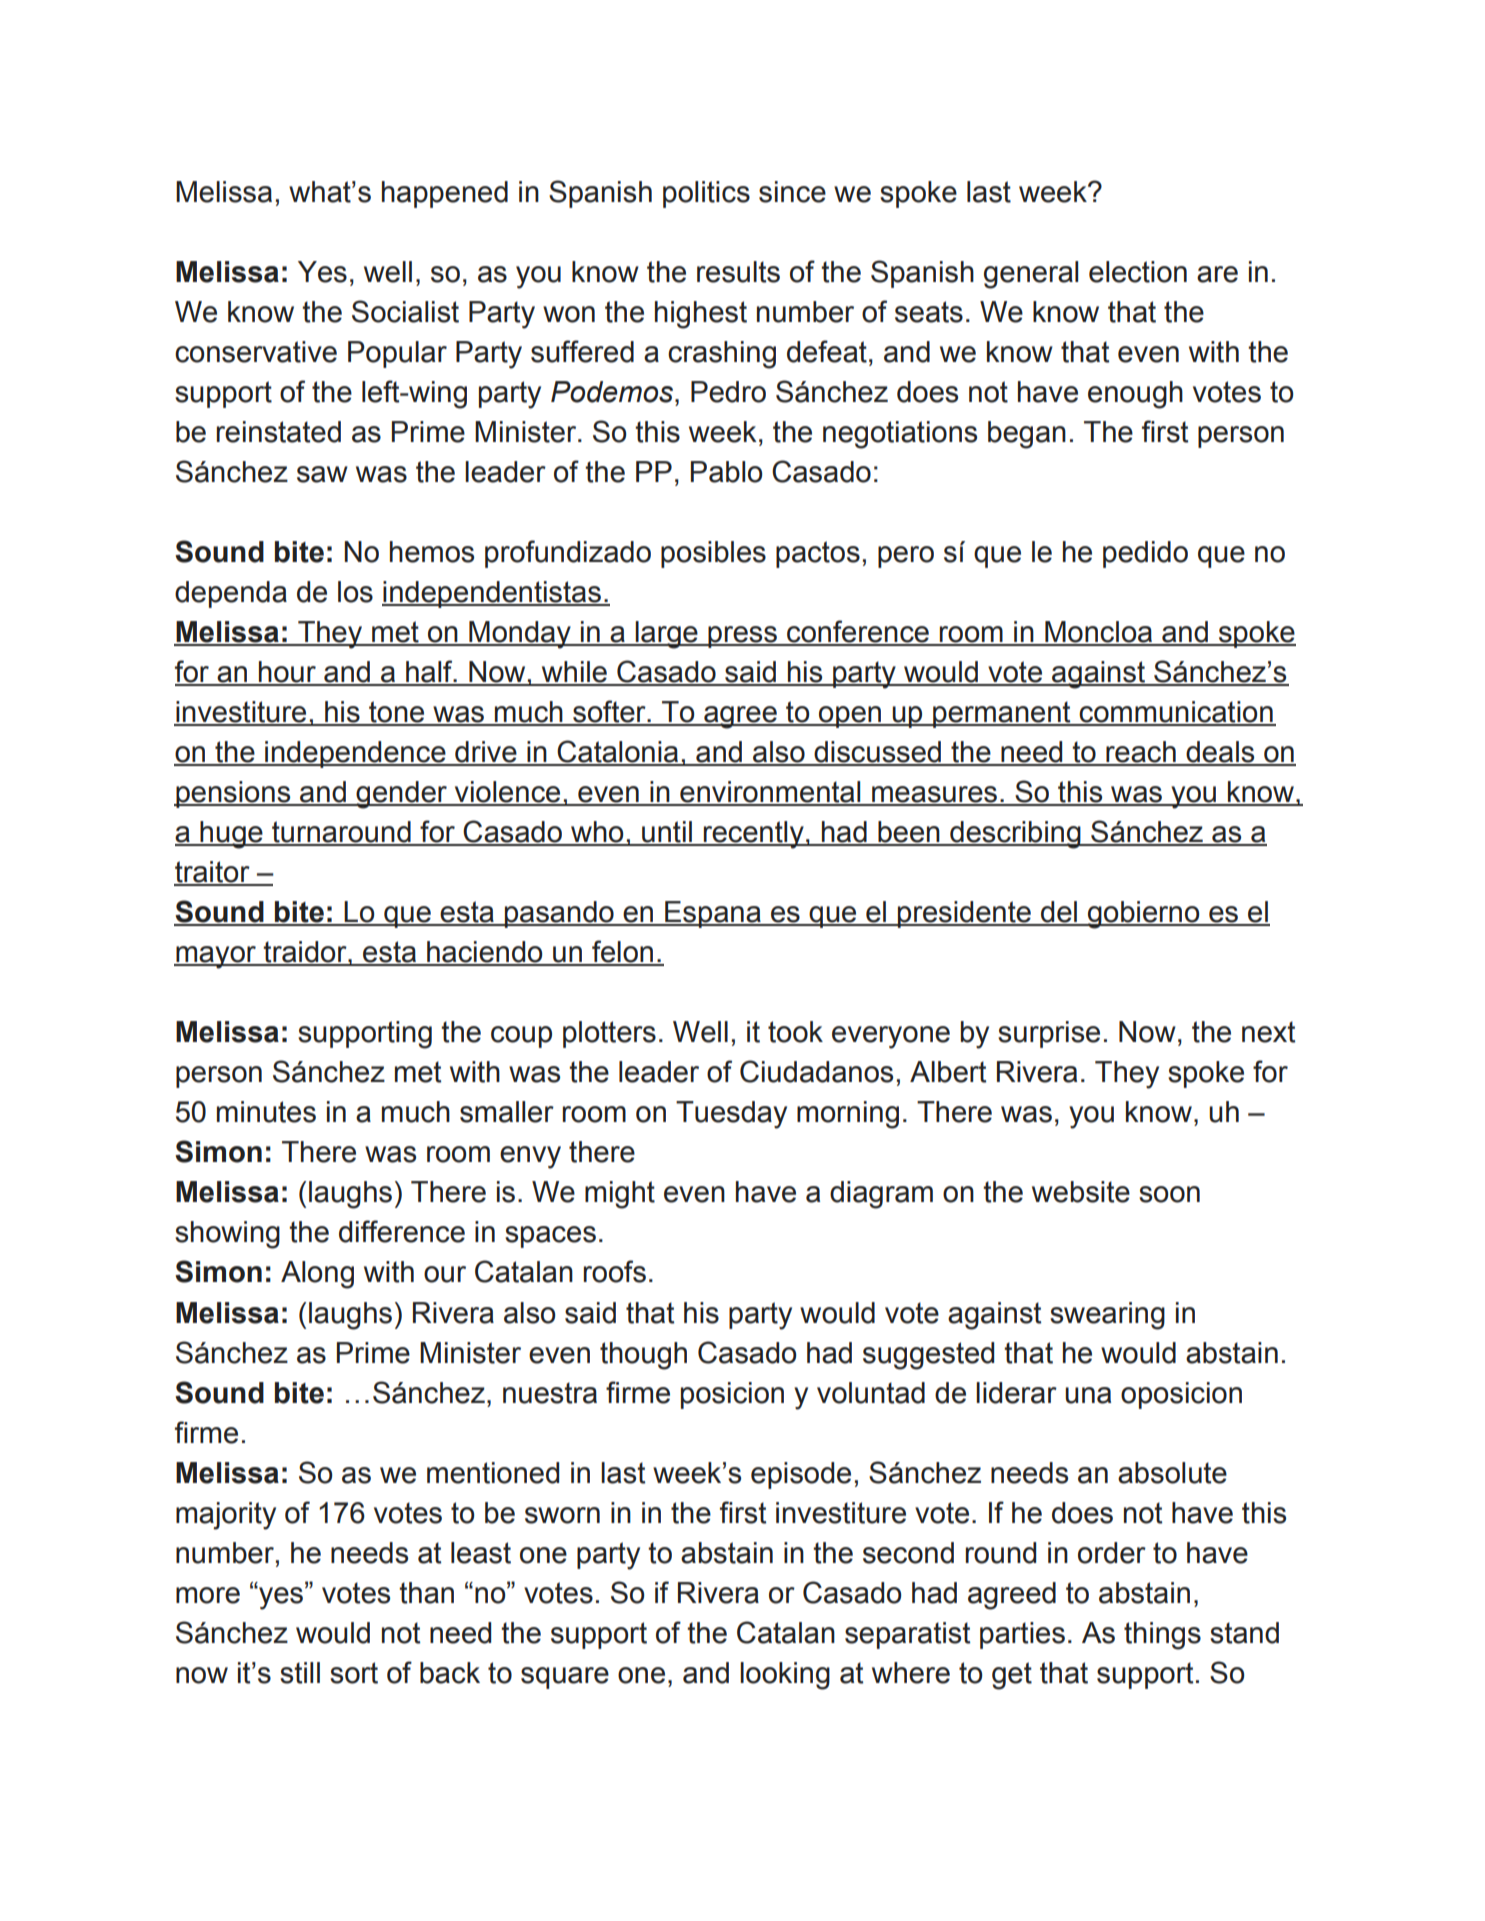 Image resolution: width=1485 pixels, height=1921 pixels. What do you see at coordinates (216, 957) in the page?
I see `mayor` at bounding box center [216, 957].
